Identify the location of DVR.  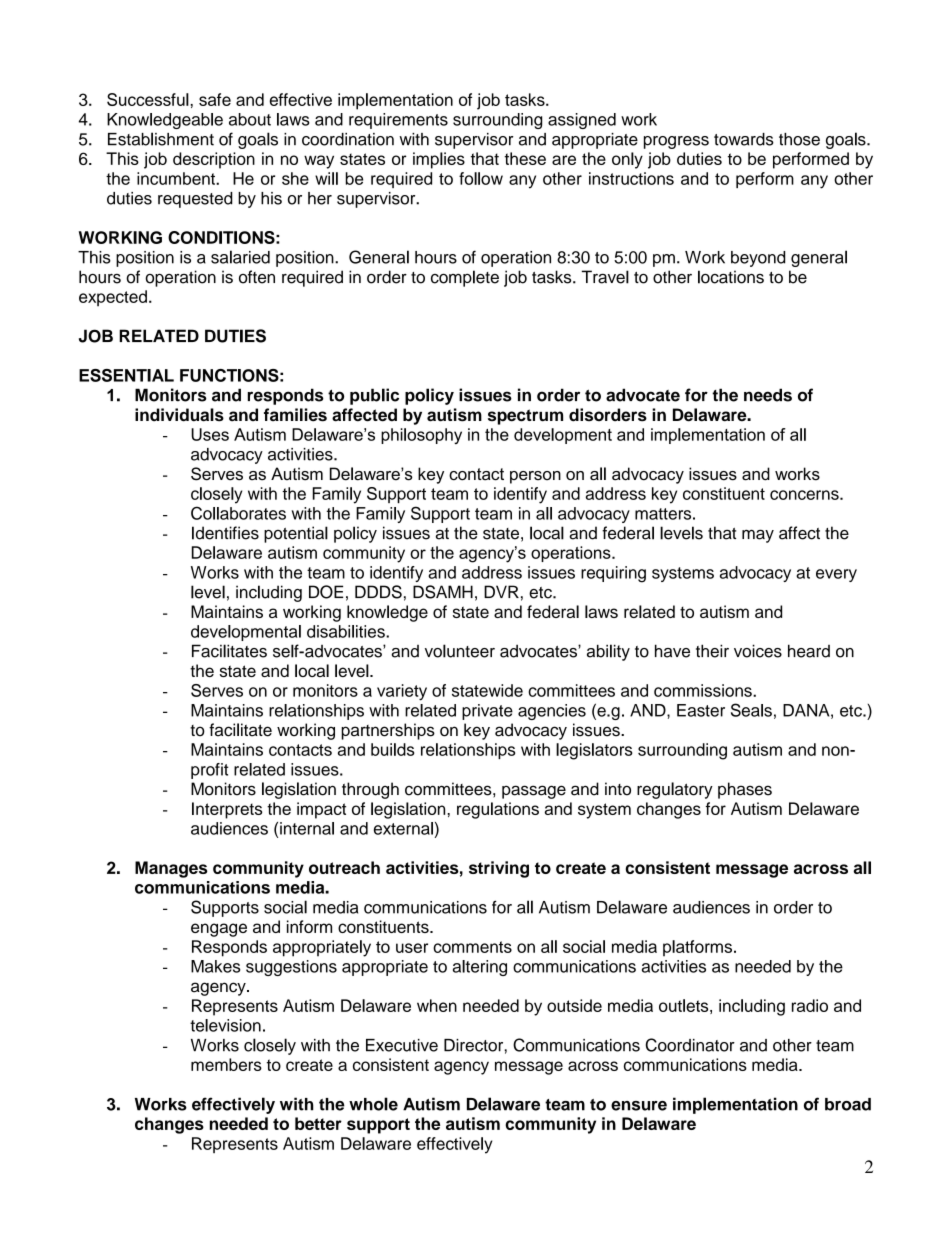
(501, 591).
